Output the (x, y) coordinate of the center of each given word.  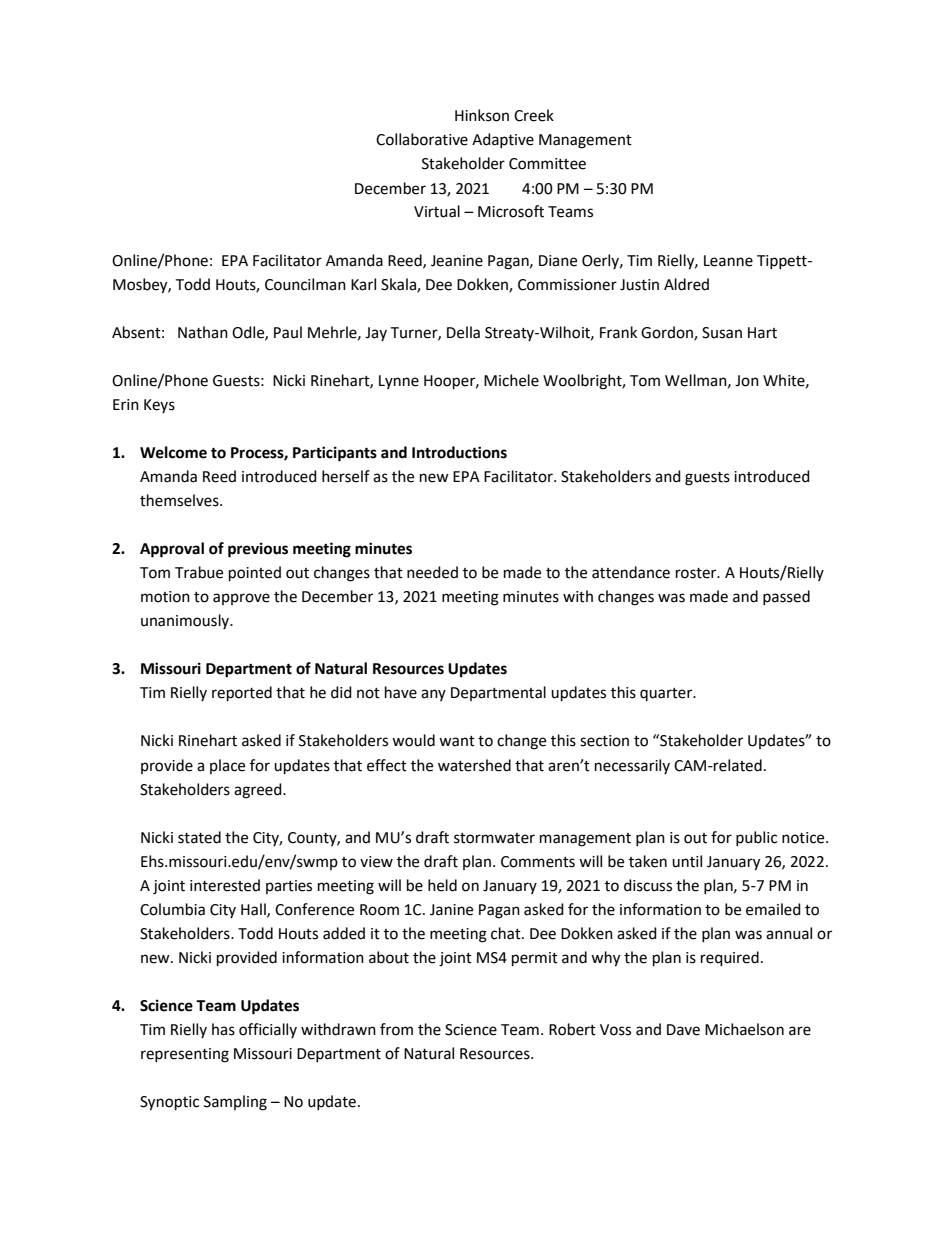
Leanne (728, 261)
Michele (511, 380)
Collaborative (422, 139)
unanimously (186, 621)
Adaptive (503, 140)
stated (199, 837)
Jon (747, 381)
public (756, 838)
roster (697, 573)
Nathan (203, 332)
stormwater (494, 838)
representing (185, 1055)
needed (432, 572)
